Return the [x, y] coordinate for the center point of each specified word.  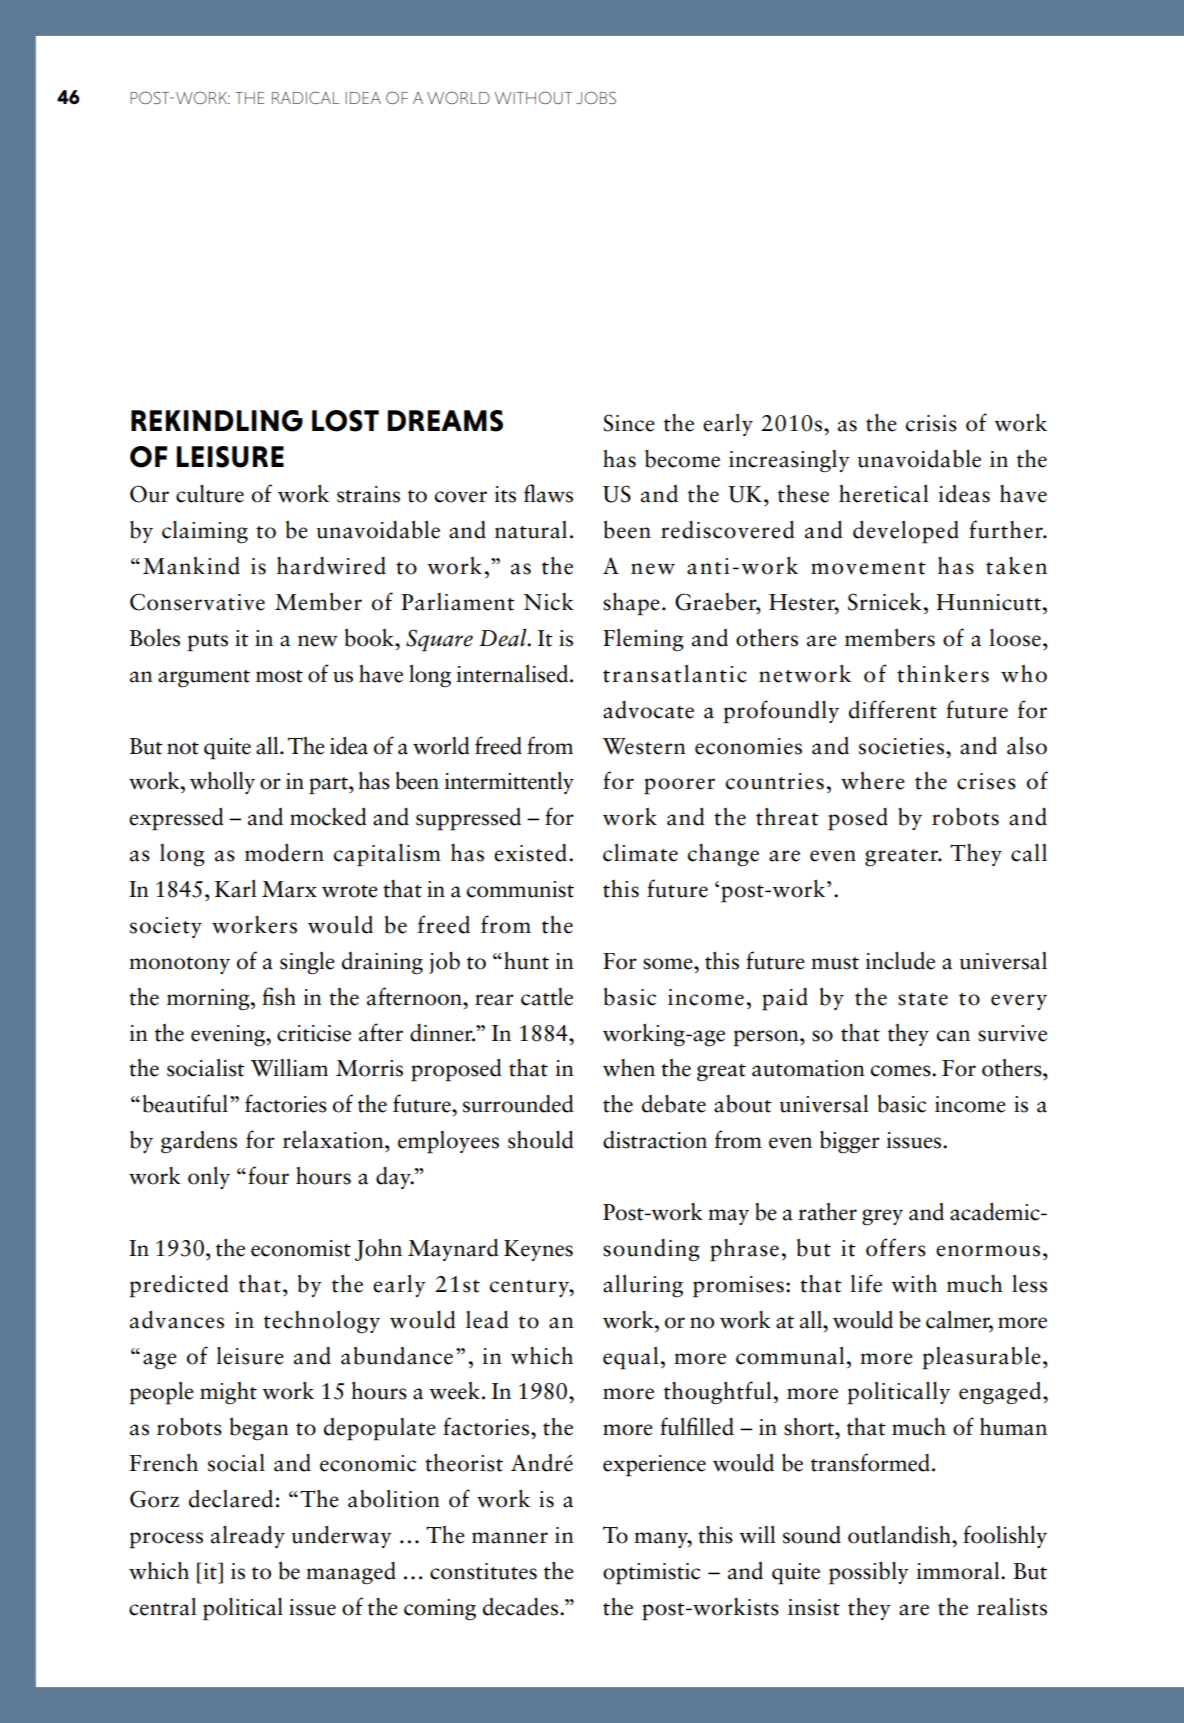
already [248, 1536]
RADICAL [305, 97]
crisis [931, 423]
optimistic [651, 1574]
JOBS [596, 97]
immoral [959, 1570]
